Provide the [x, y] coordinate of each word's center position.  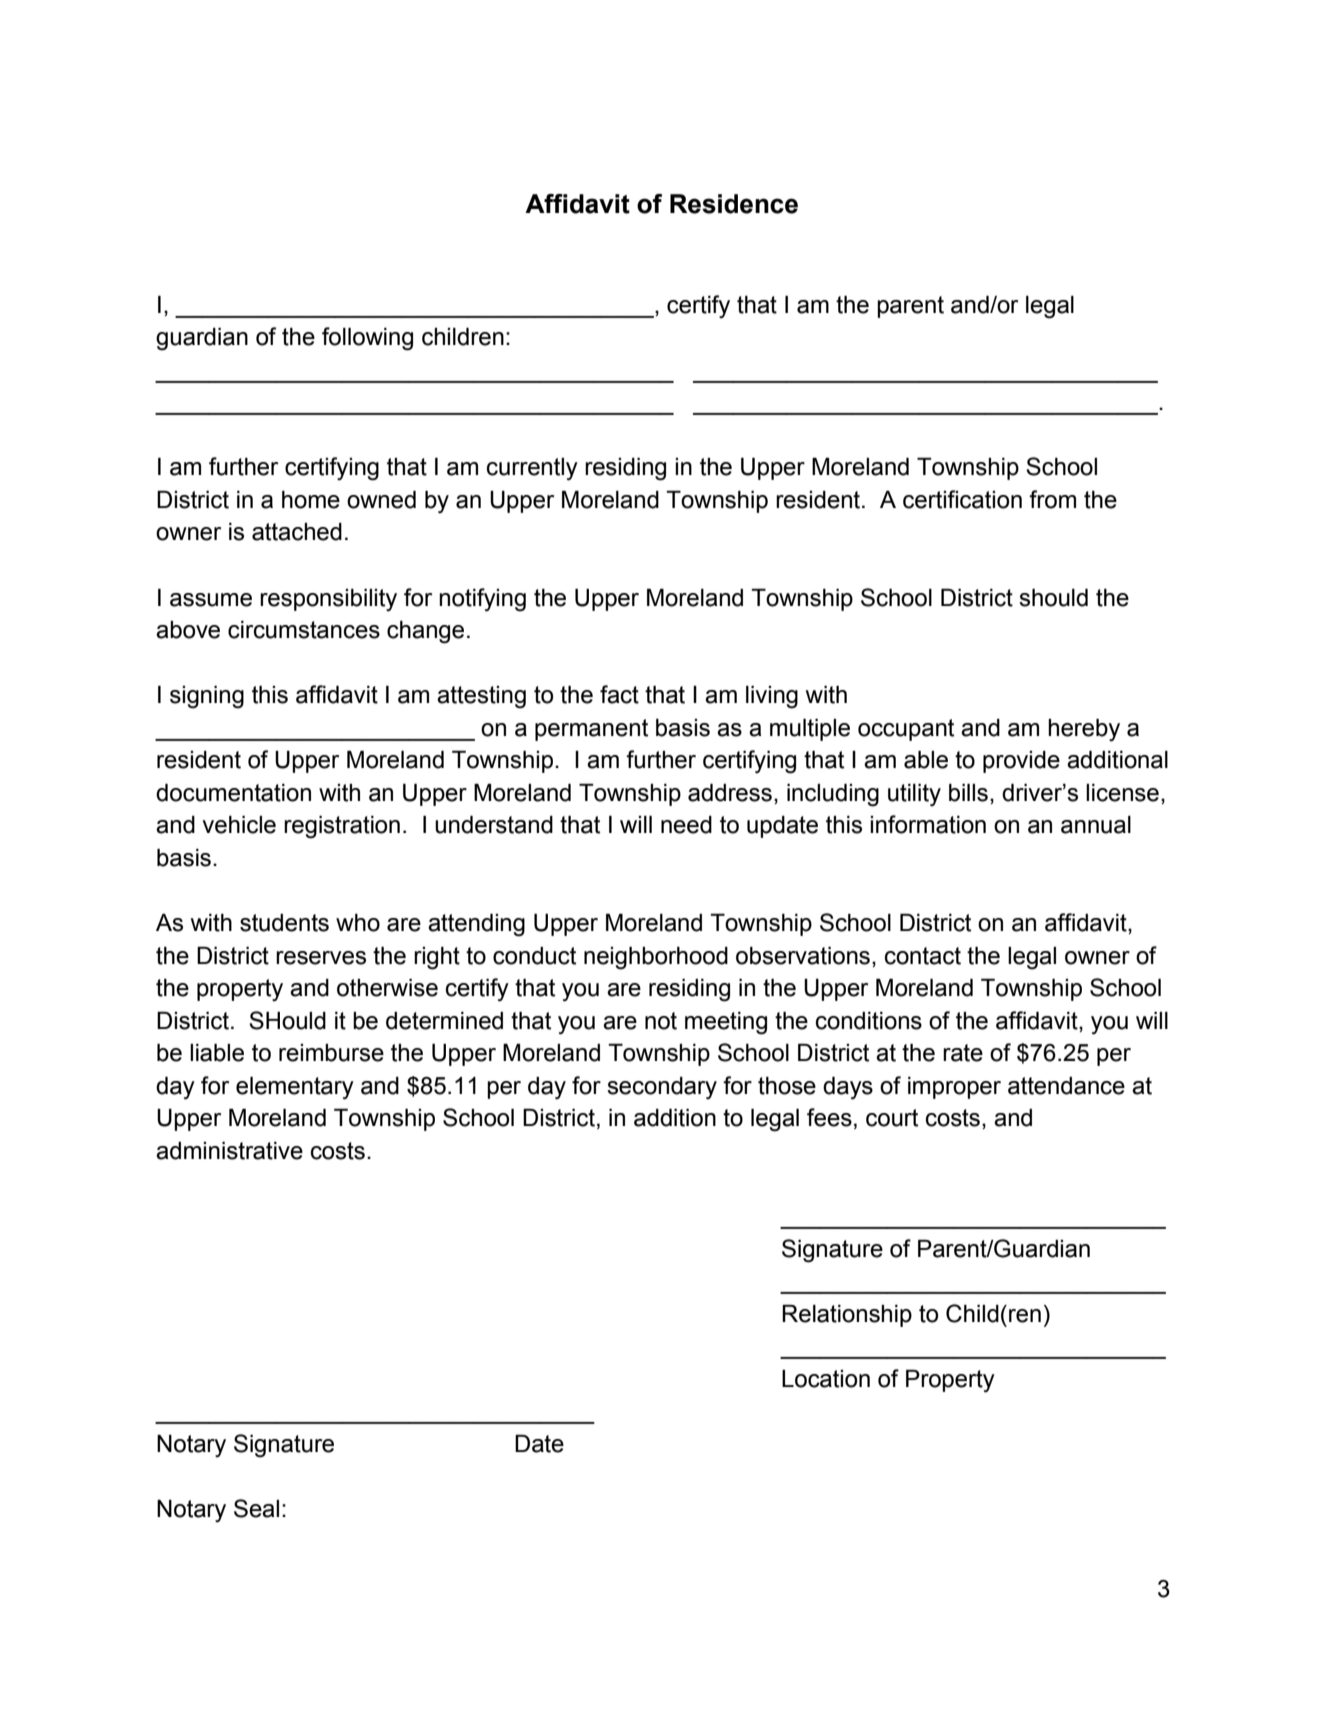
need [686, 825]
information [928, 824]
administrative [229, 1151]
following [367, 339]
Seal [256, 1508]
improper [954, 1088]
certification [962, 499]
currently [532, 469]
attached [297, 532]
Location [826, 1379]
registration [342, 827]
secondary [662, 1088]
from [1052, 499]
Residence [734, 204]
